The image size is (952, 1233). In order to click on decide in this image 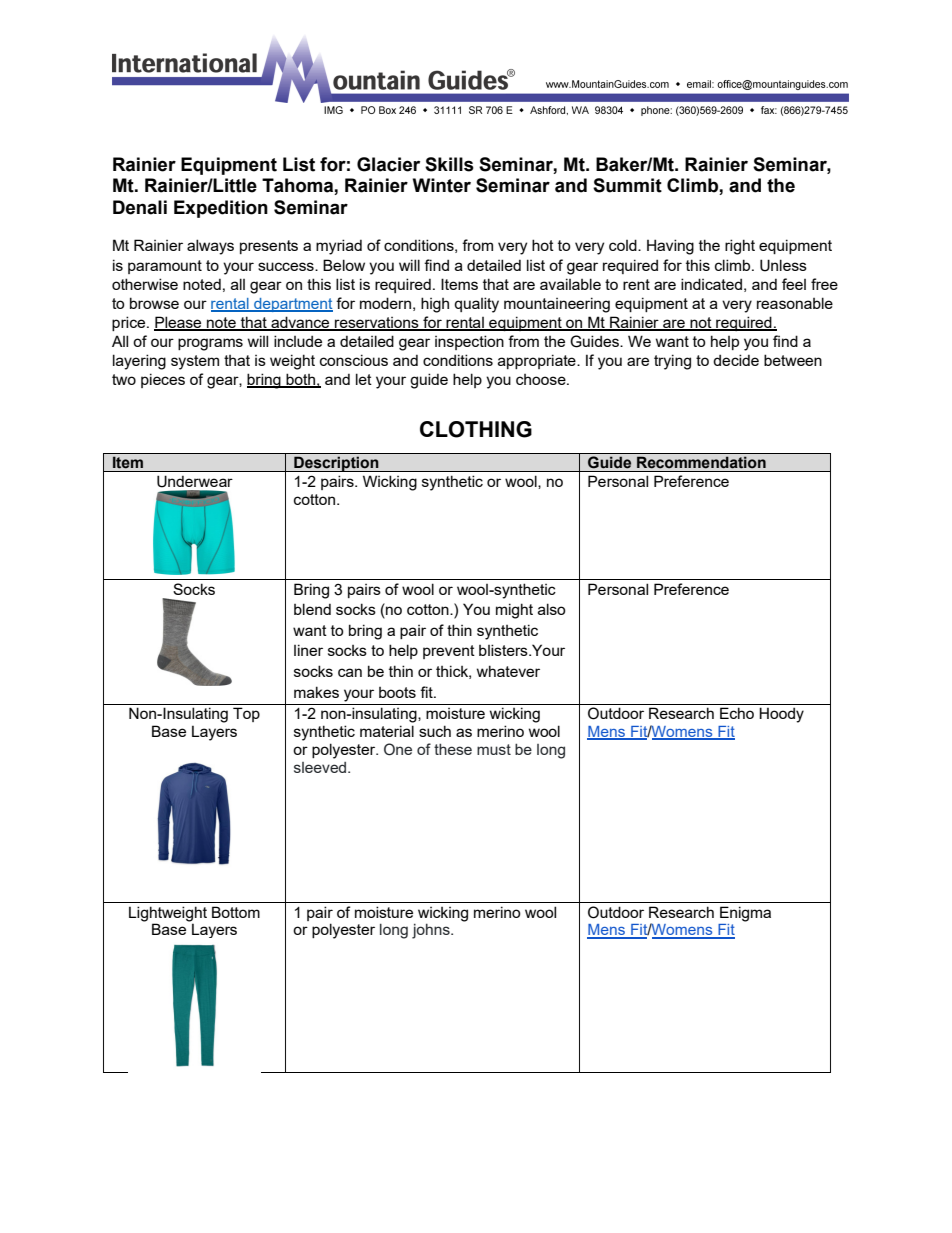, I will do `click(736, 360)`.
